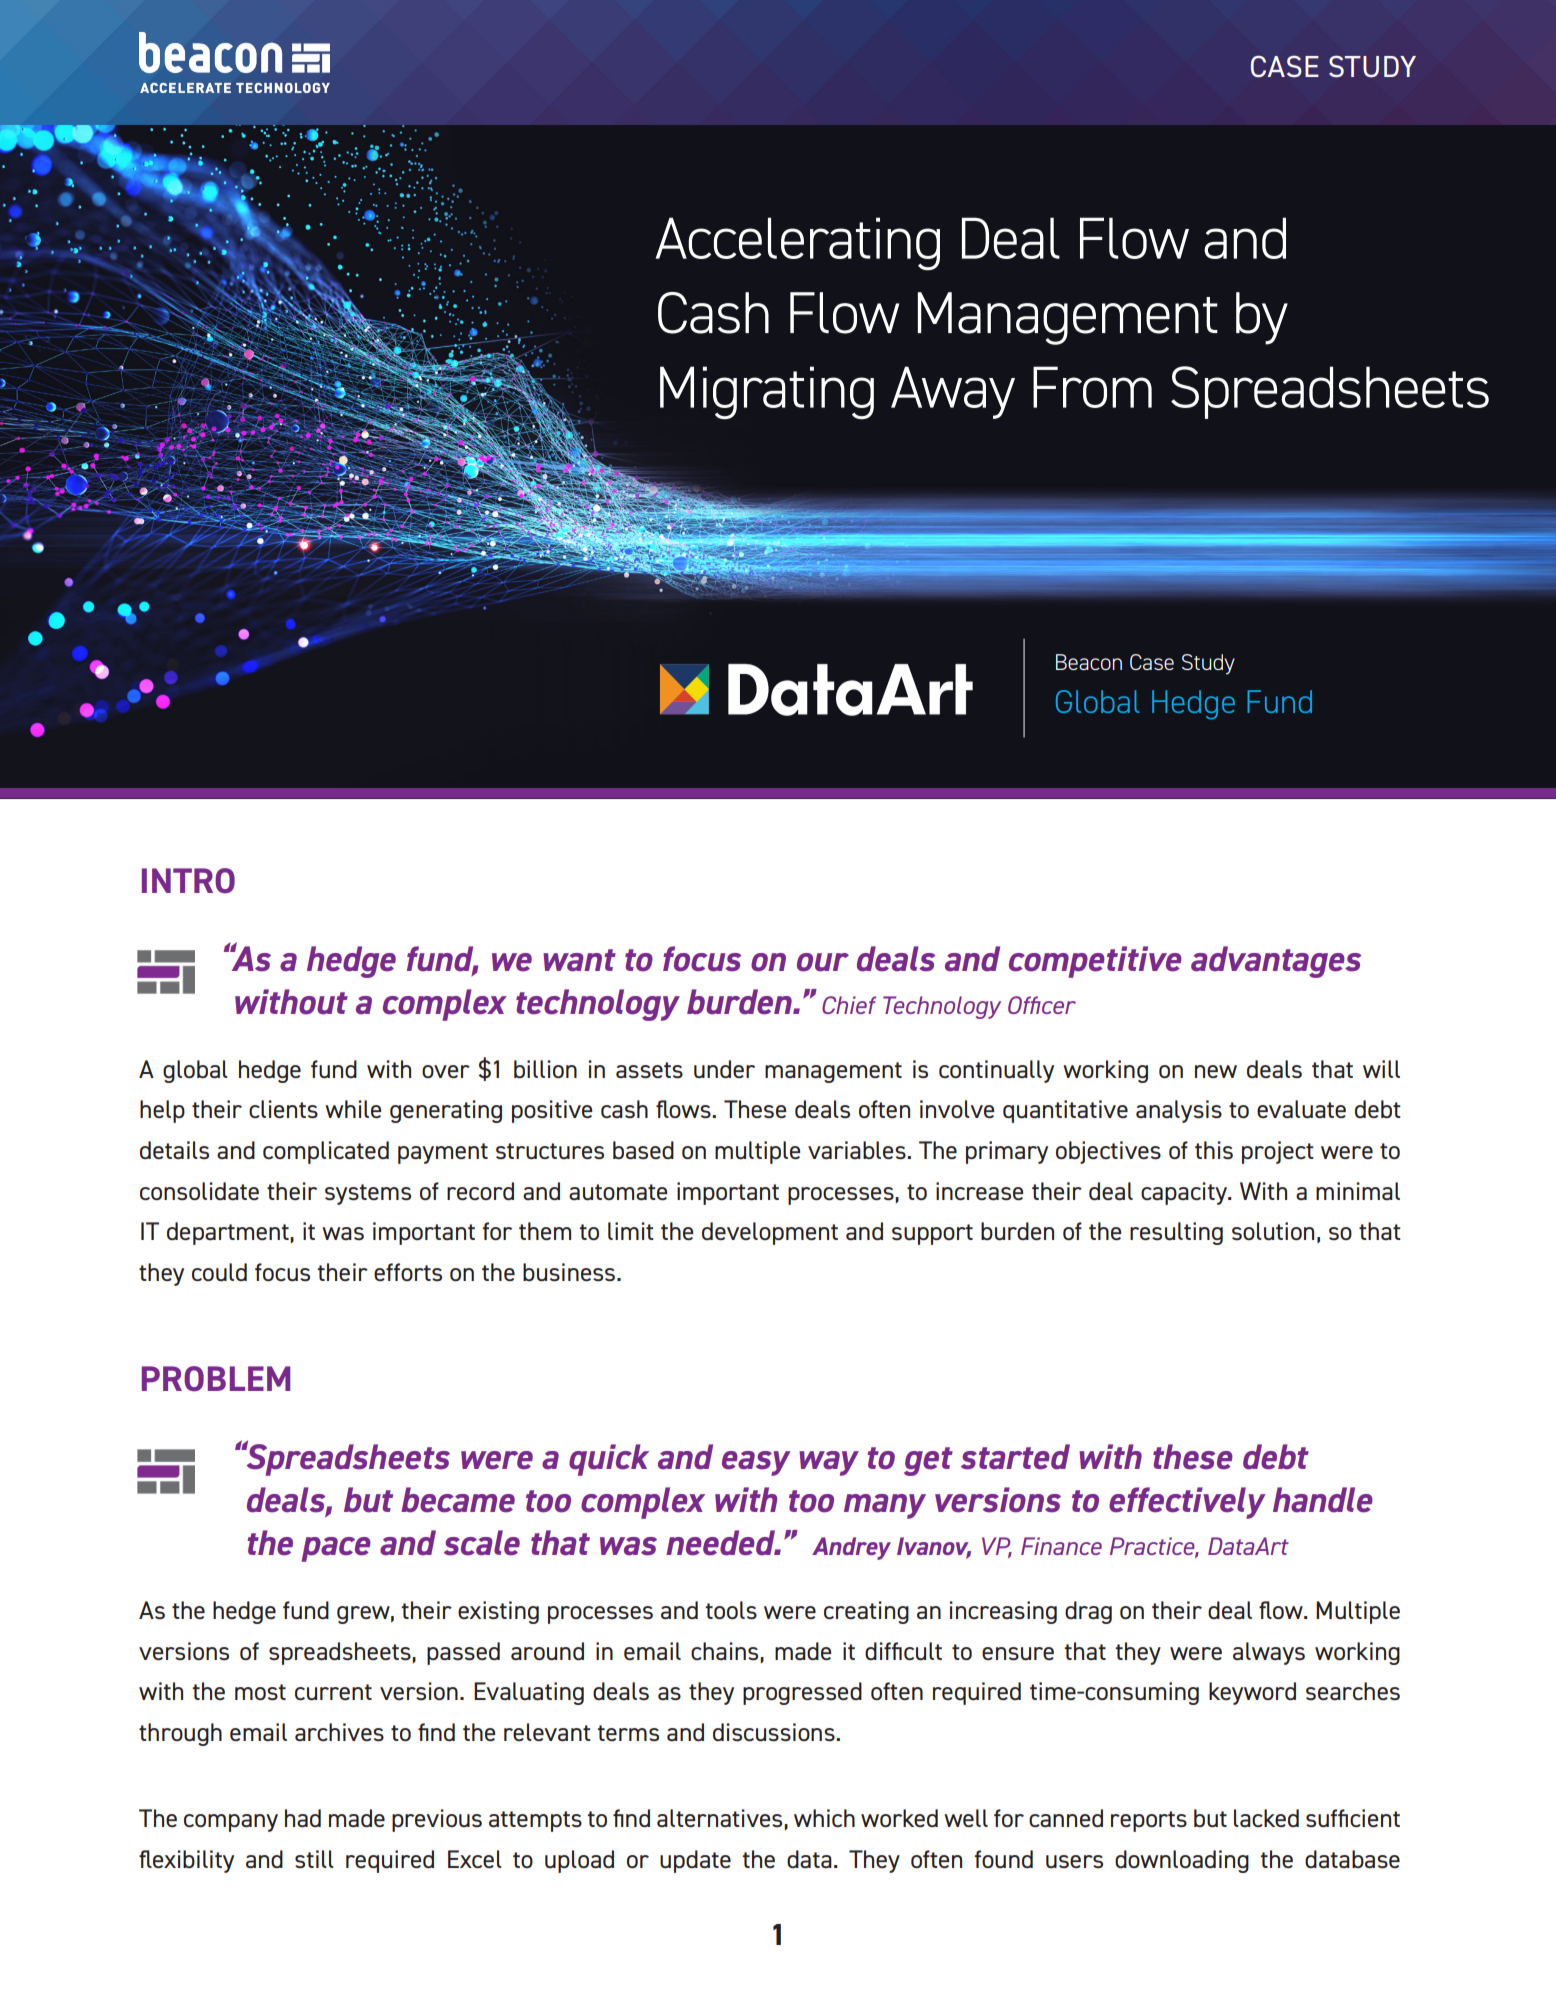  Describe the element at coordinates (303, 1818) in the screenshot. I see `had` at that location.
